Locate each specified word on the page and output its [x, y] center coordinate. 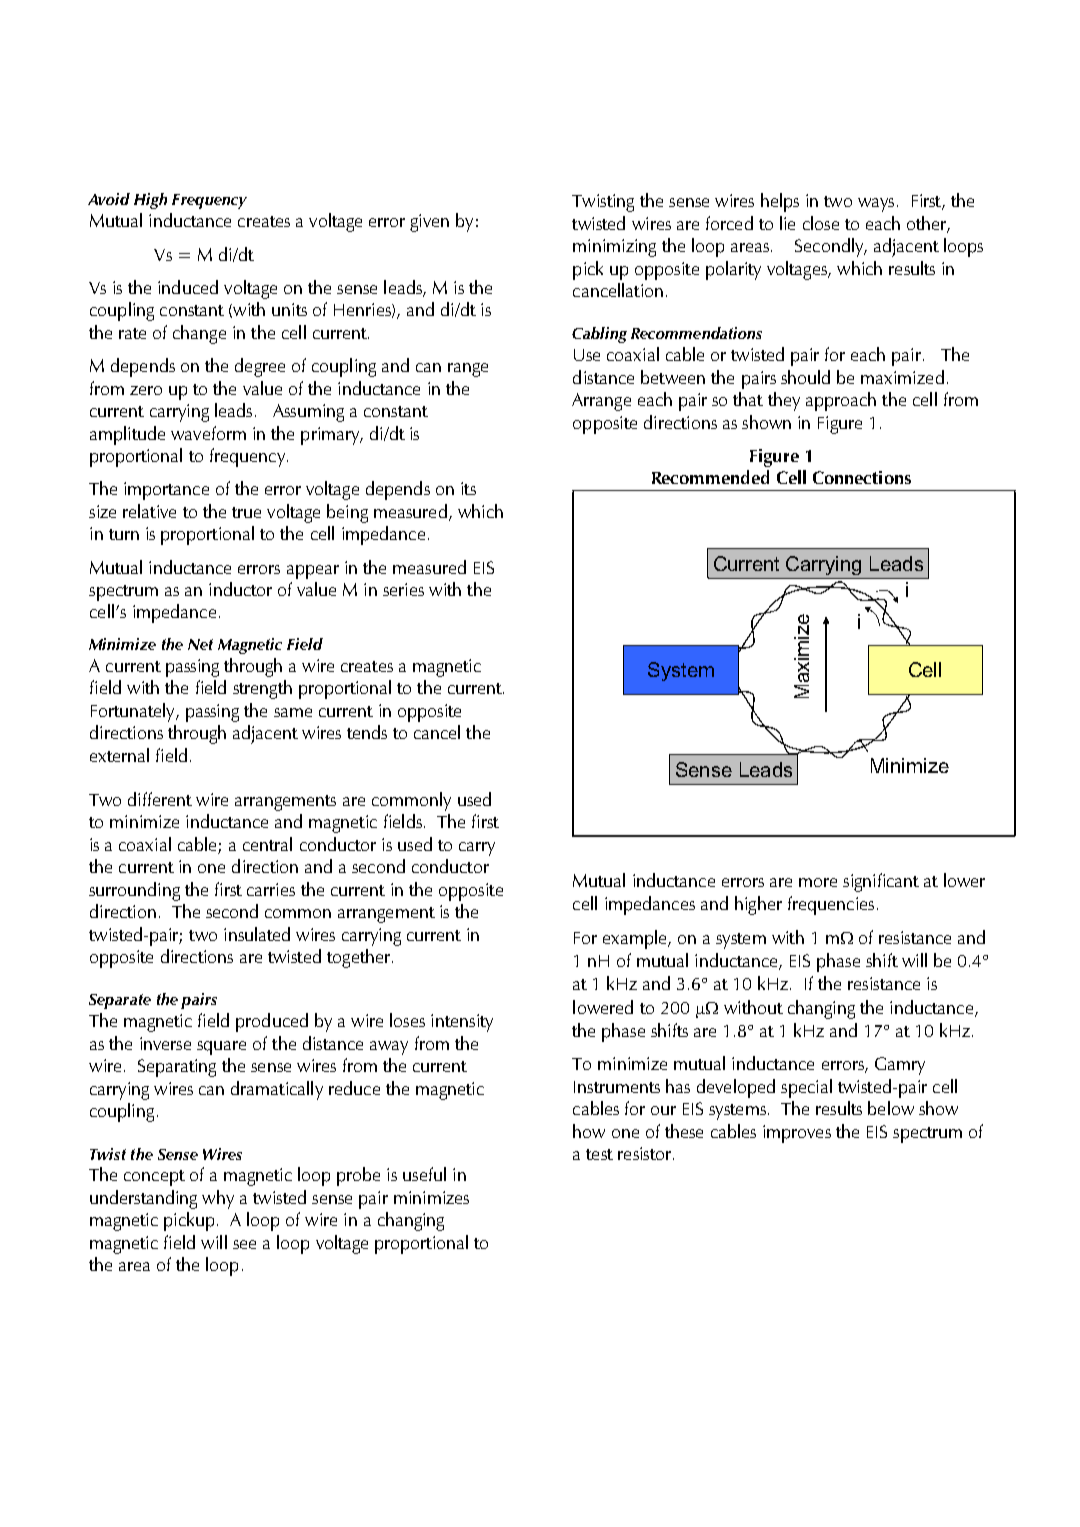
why [218, 1199]
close [821, 223]
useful [424, 1174]
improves [797, 1134]
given [429, 223]
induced [188, 287]
